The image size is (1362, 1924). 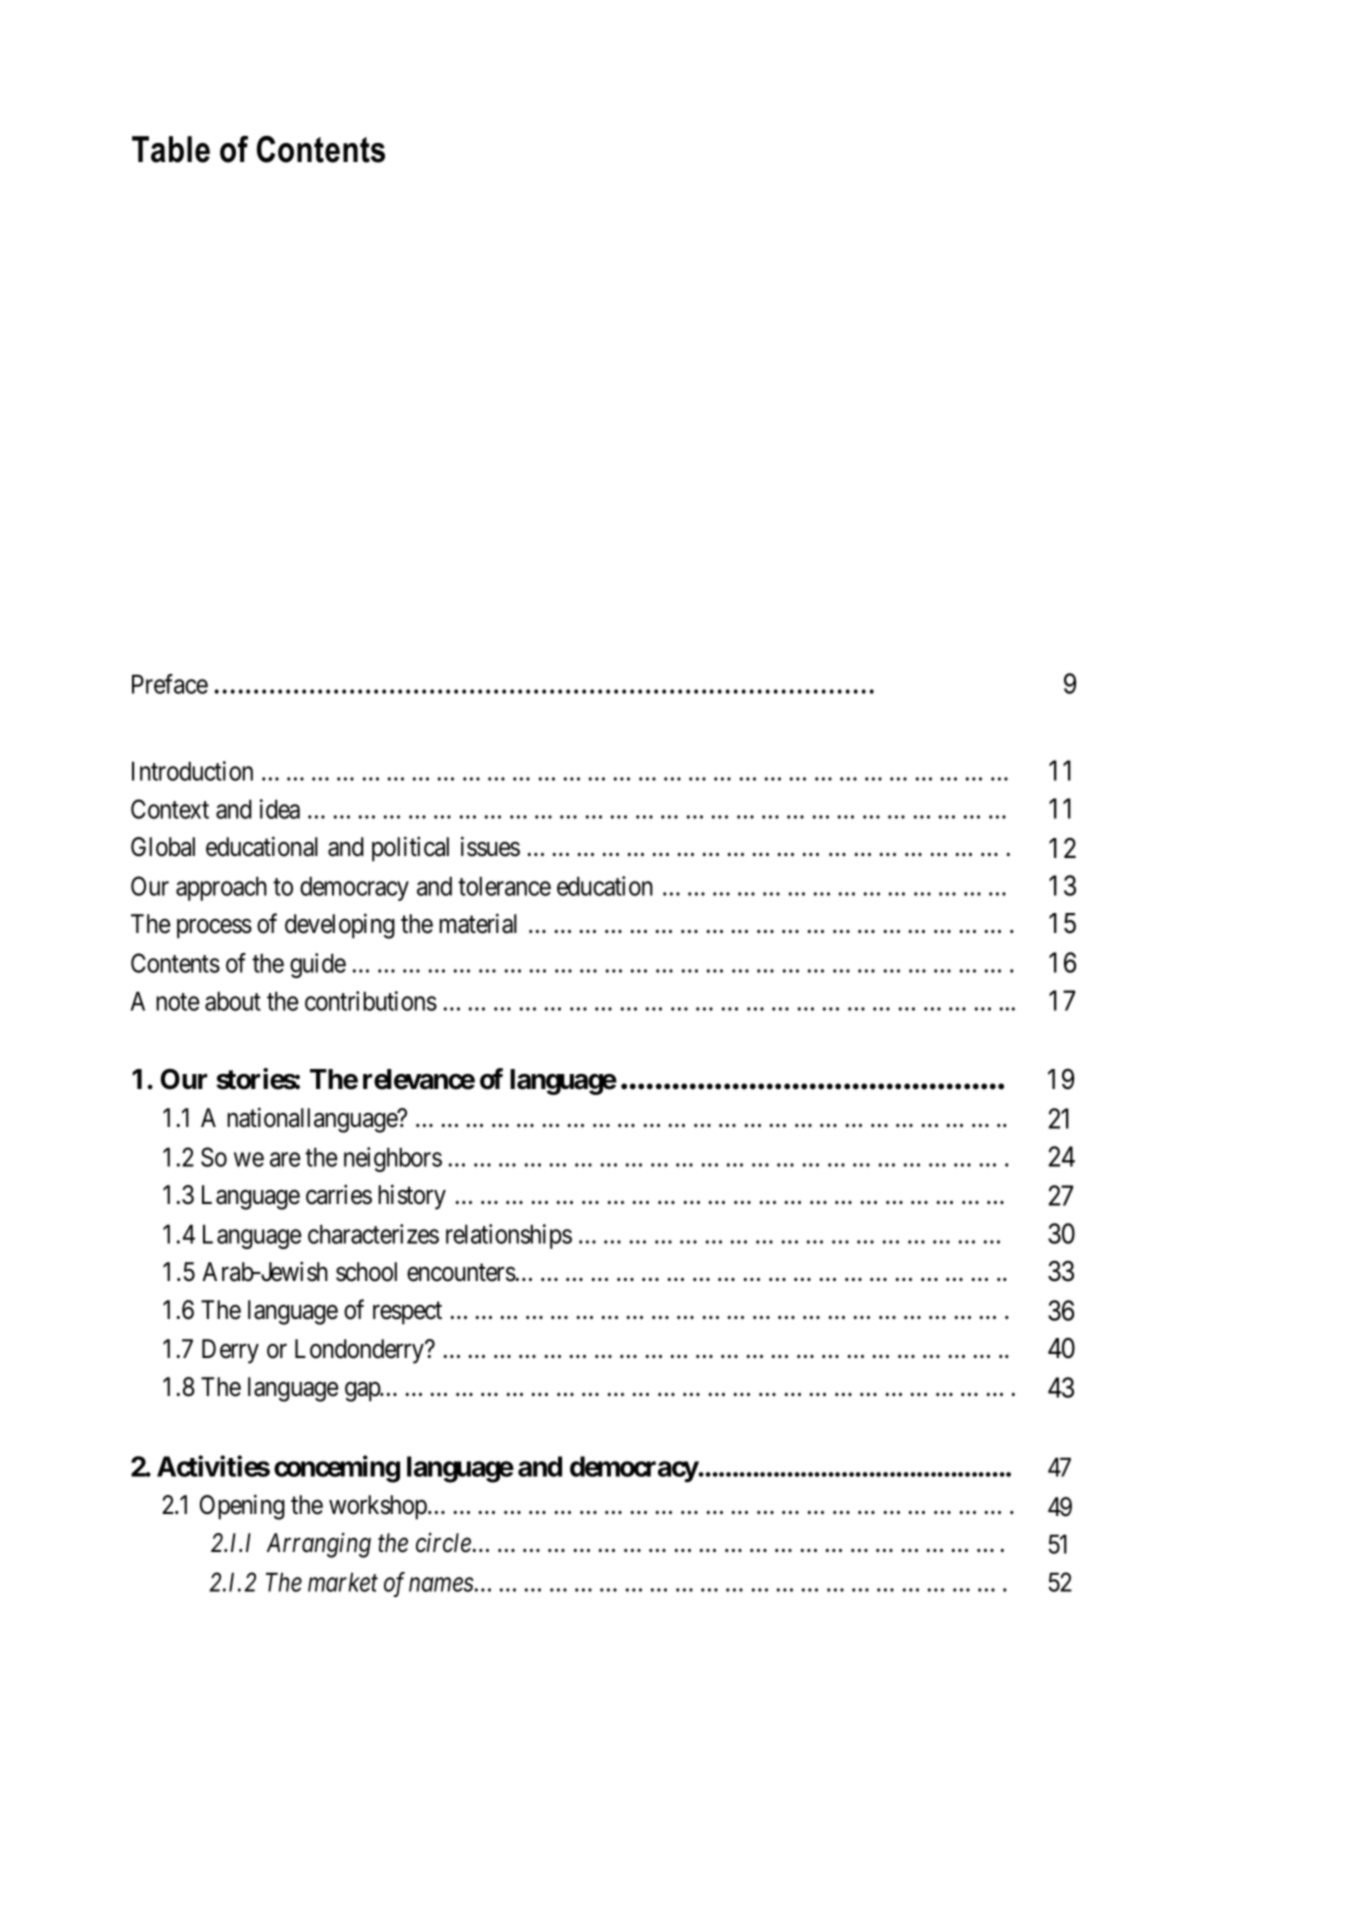 I want to click on material, so click(x=478, y=923).
